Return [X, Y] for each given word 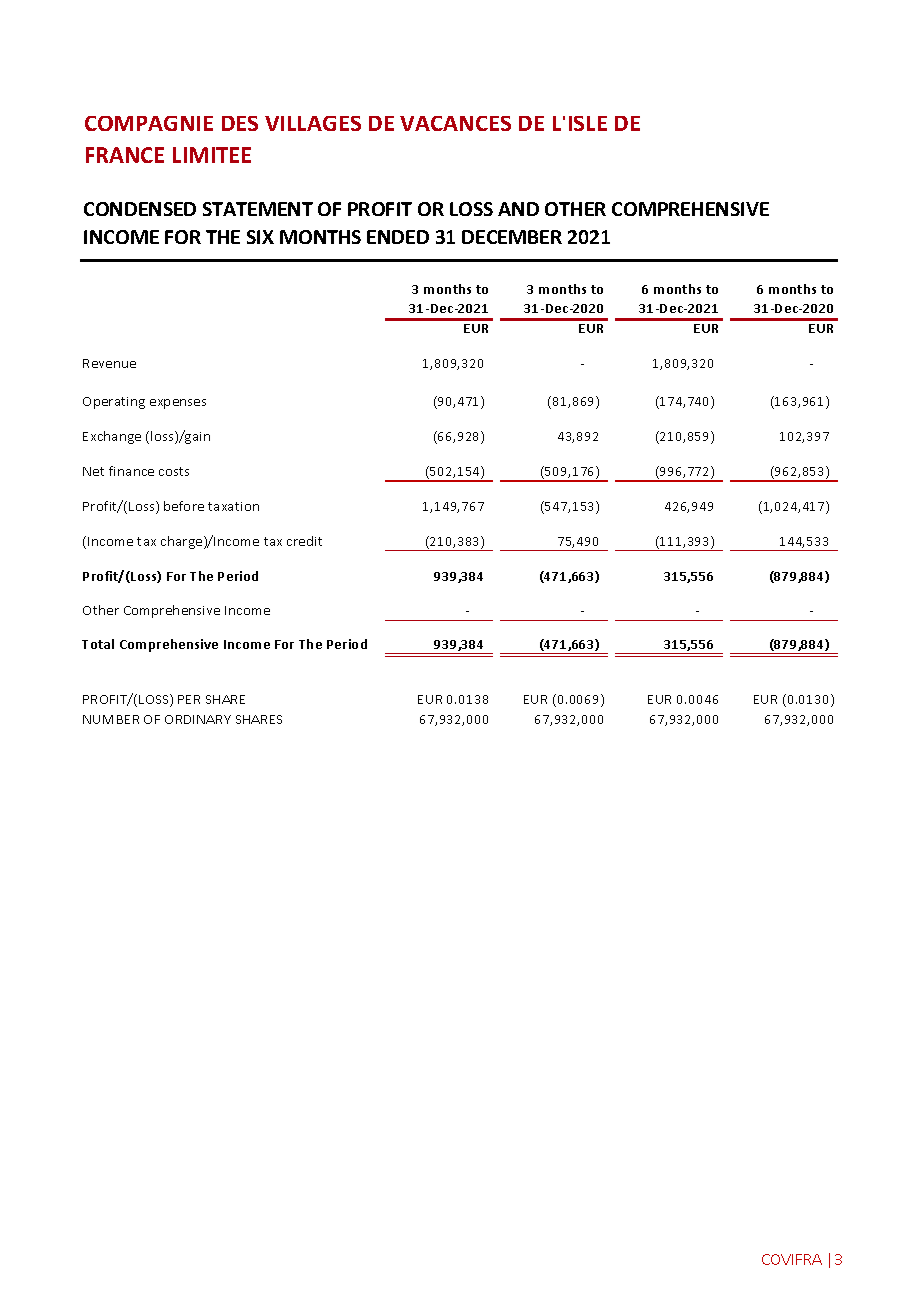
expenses [178, 404]
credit [304, 541]
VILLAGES [313, 123]
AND [518, 209]
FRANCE [125, 155]
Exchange [112, 437]
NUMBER [111, 719]
